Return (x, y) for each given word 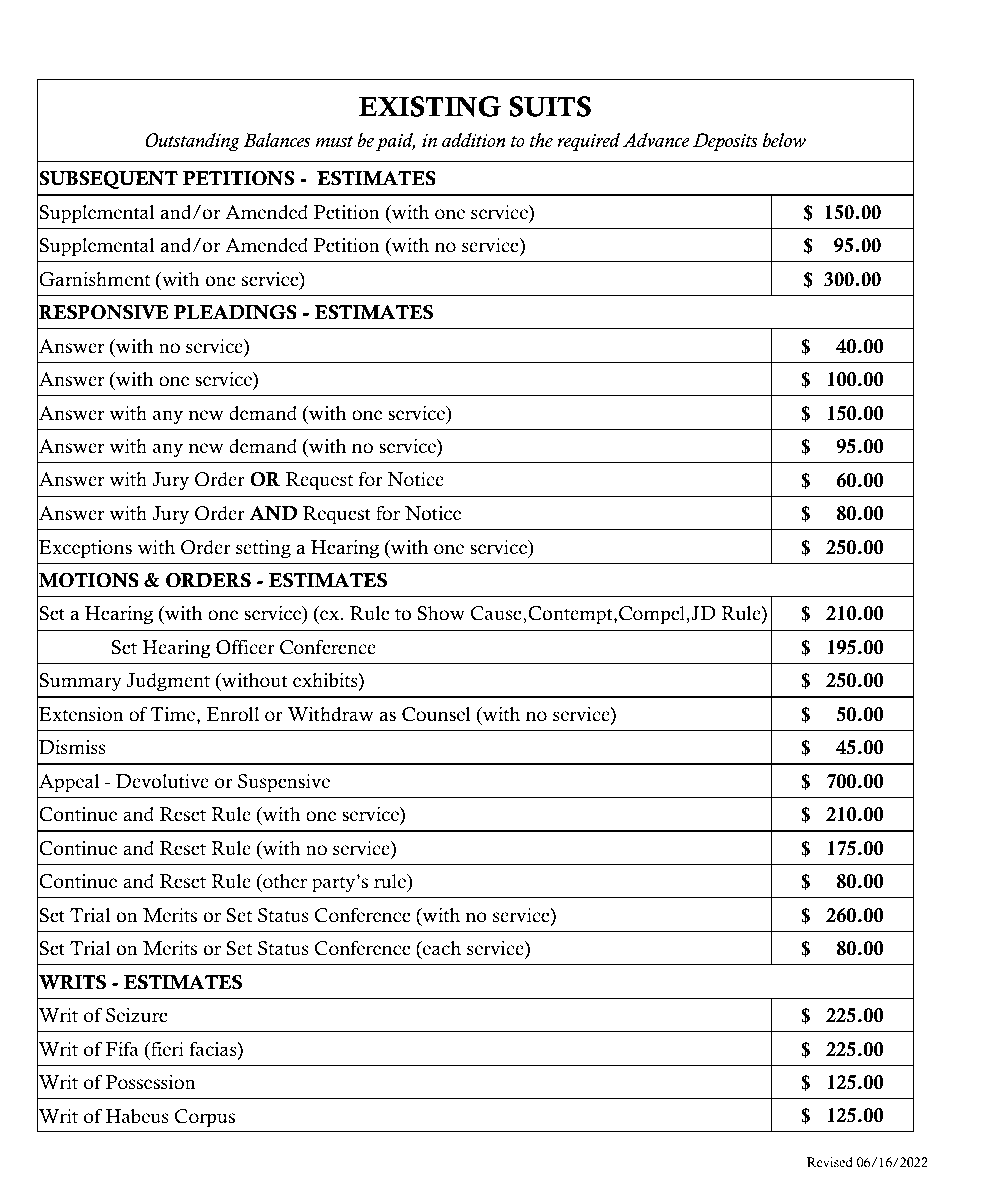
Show (441, 613)
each (441, 950)
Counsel (436, 714)
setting (263, 549)
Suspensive (284, 783)
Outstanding (192, 142)
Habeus (137, 1116)
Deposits (725, 142)
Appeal (68, 783)
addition (473, 140)
